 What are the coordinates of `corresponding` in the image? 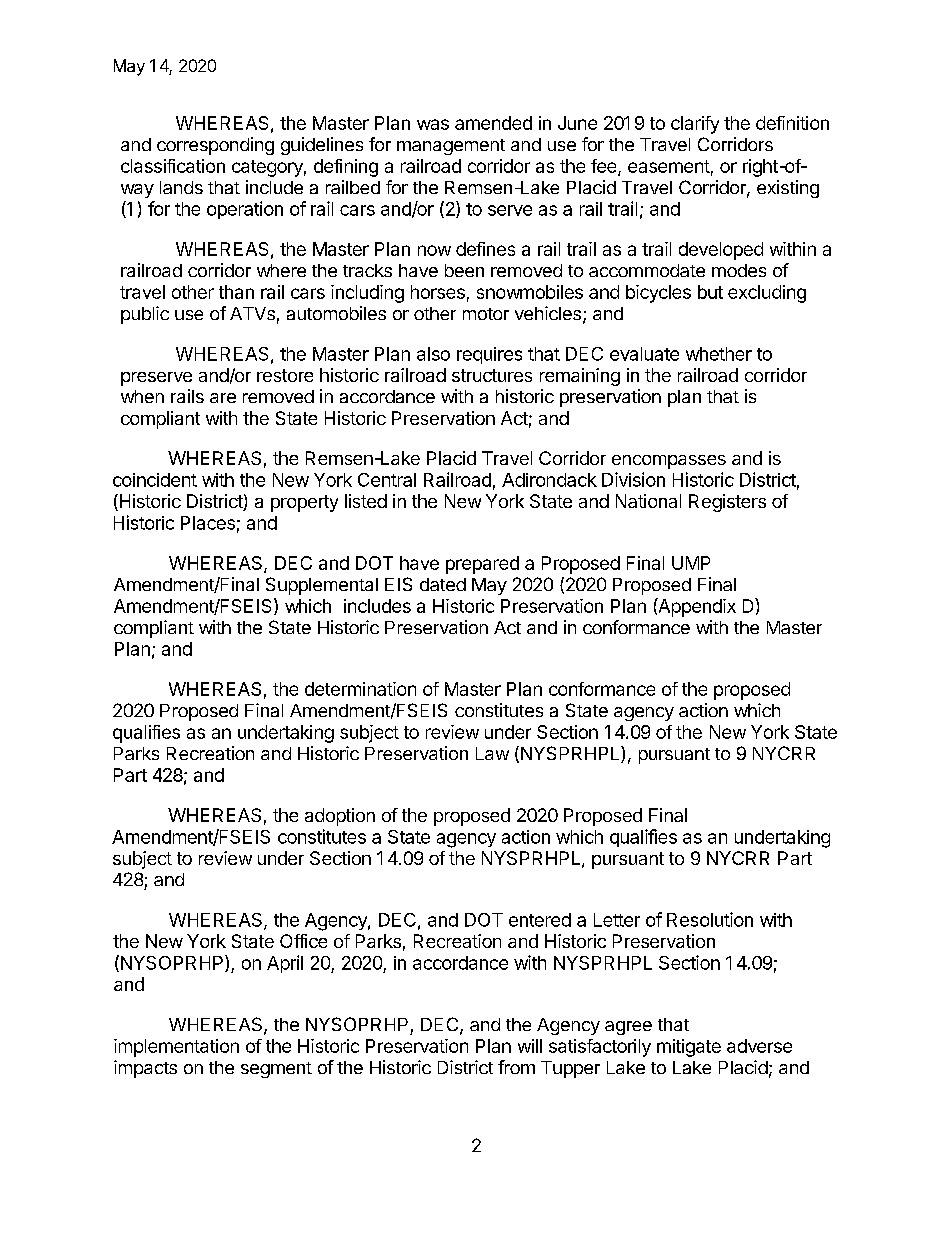 It's located at (215, 146).
